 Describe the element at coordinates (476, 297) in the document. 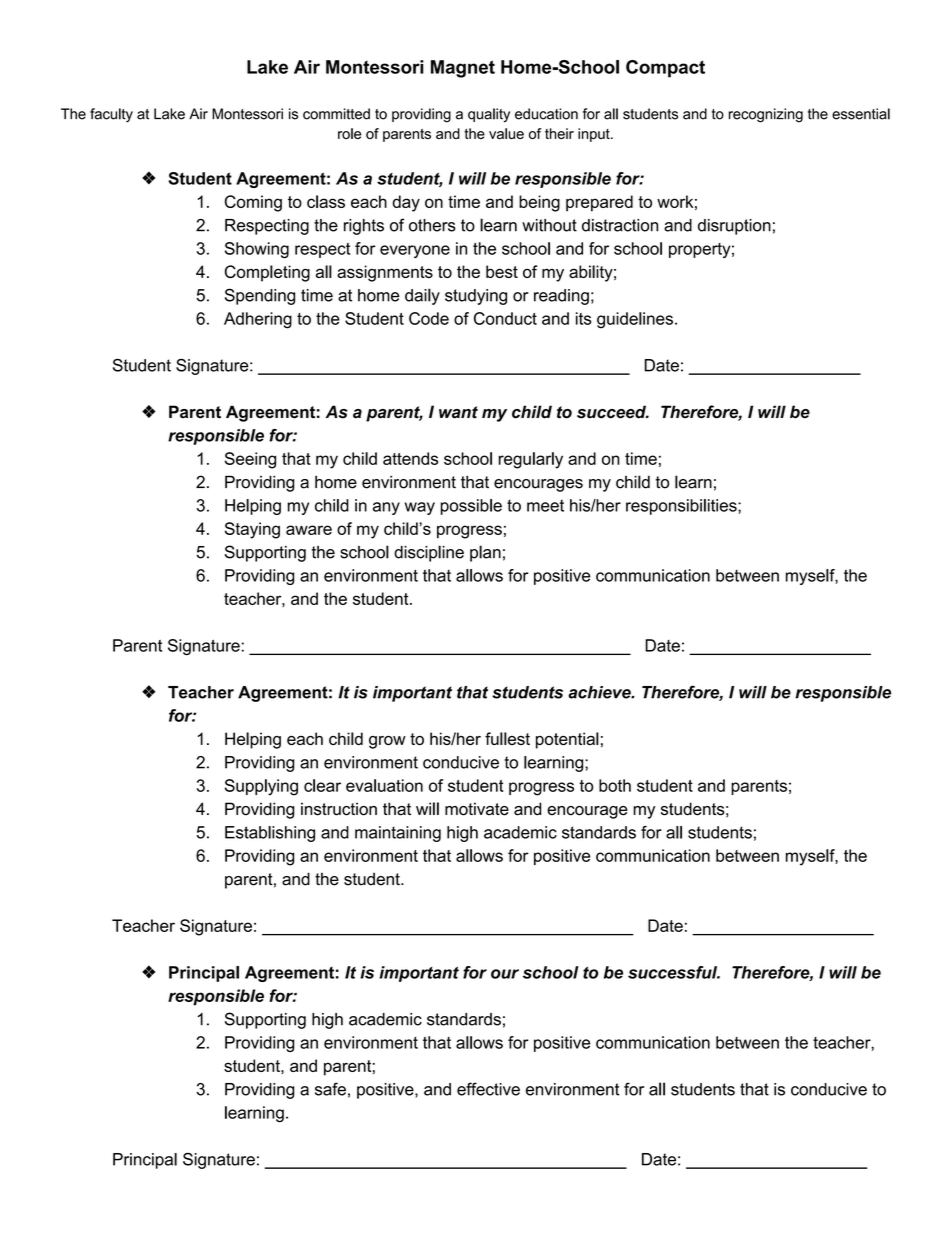

I see `studying` at that location.
